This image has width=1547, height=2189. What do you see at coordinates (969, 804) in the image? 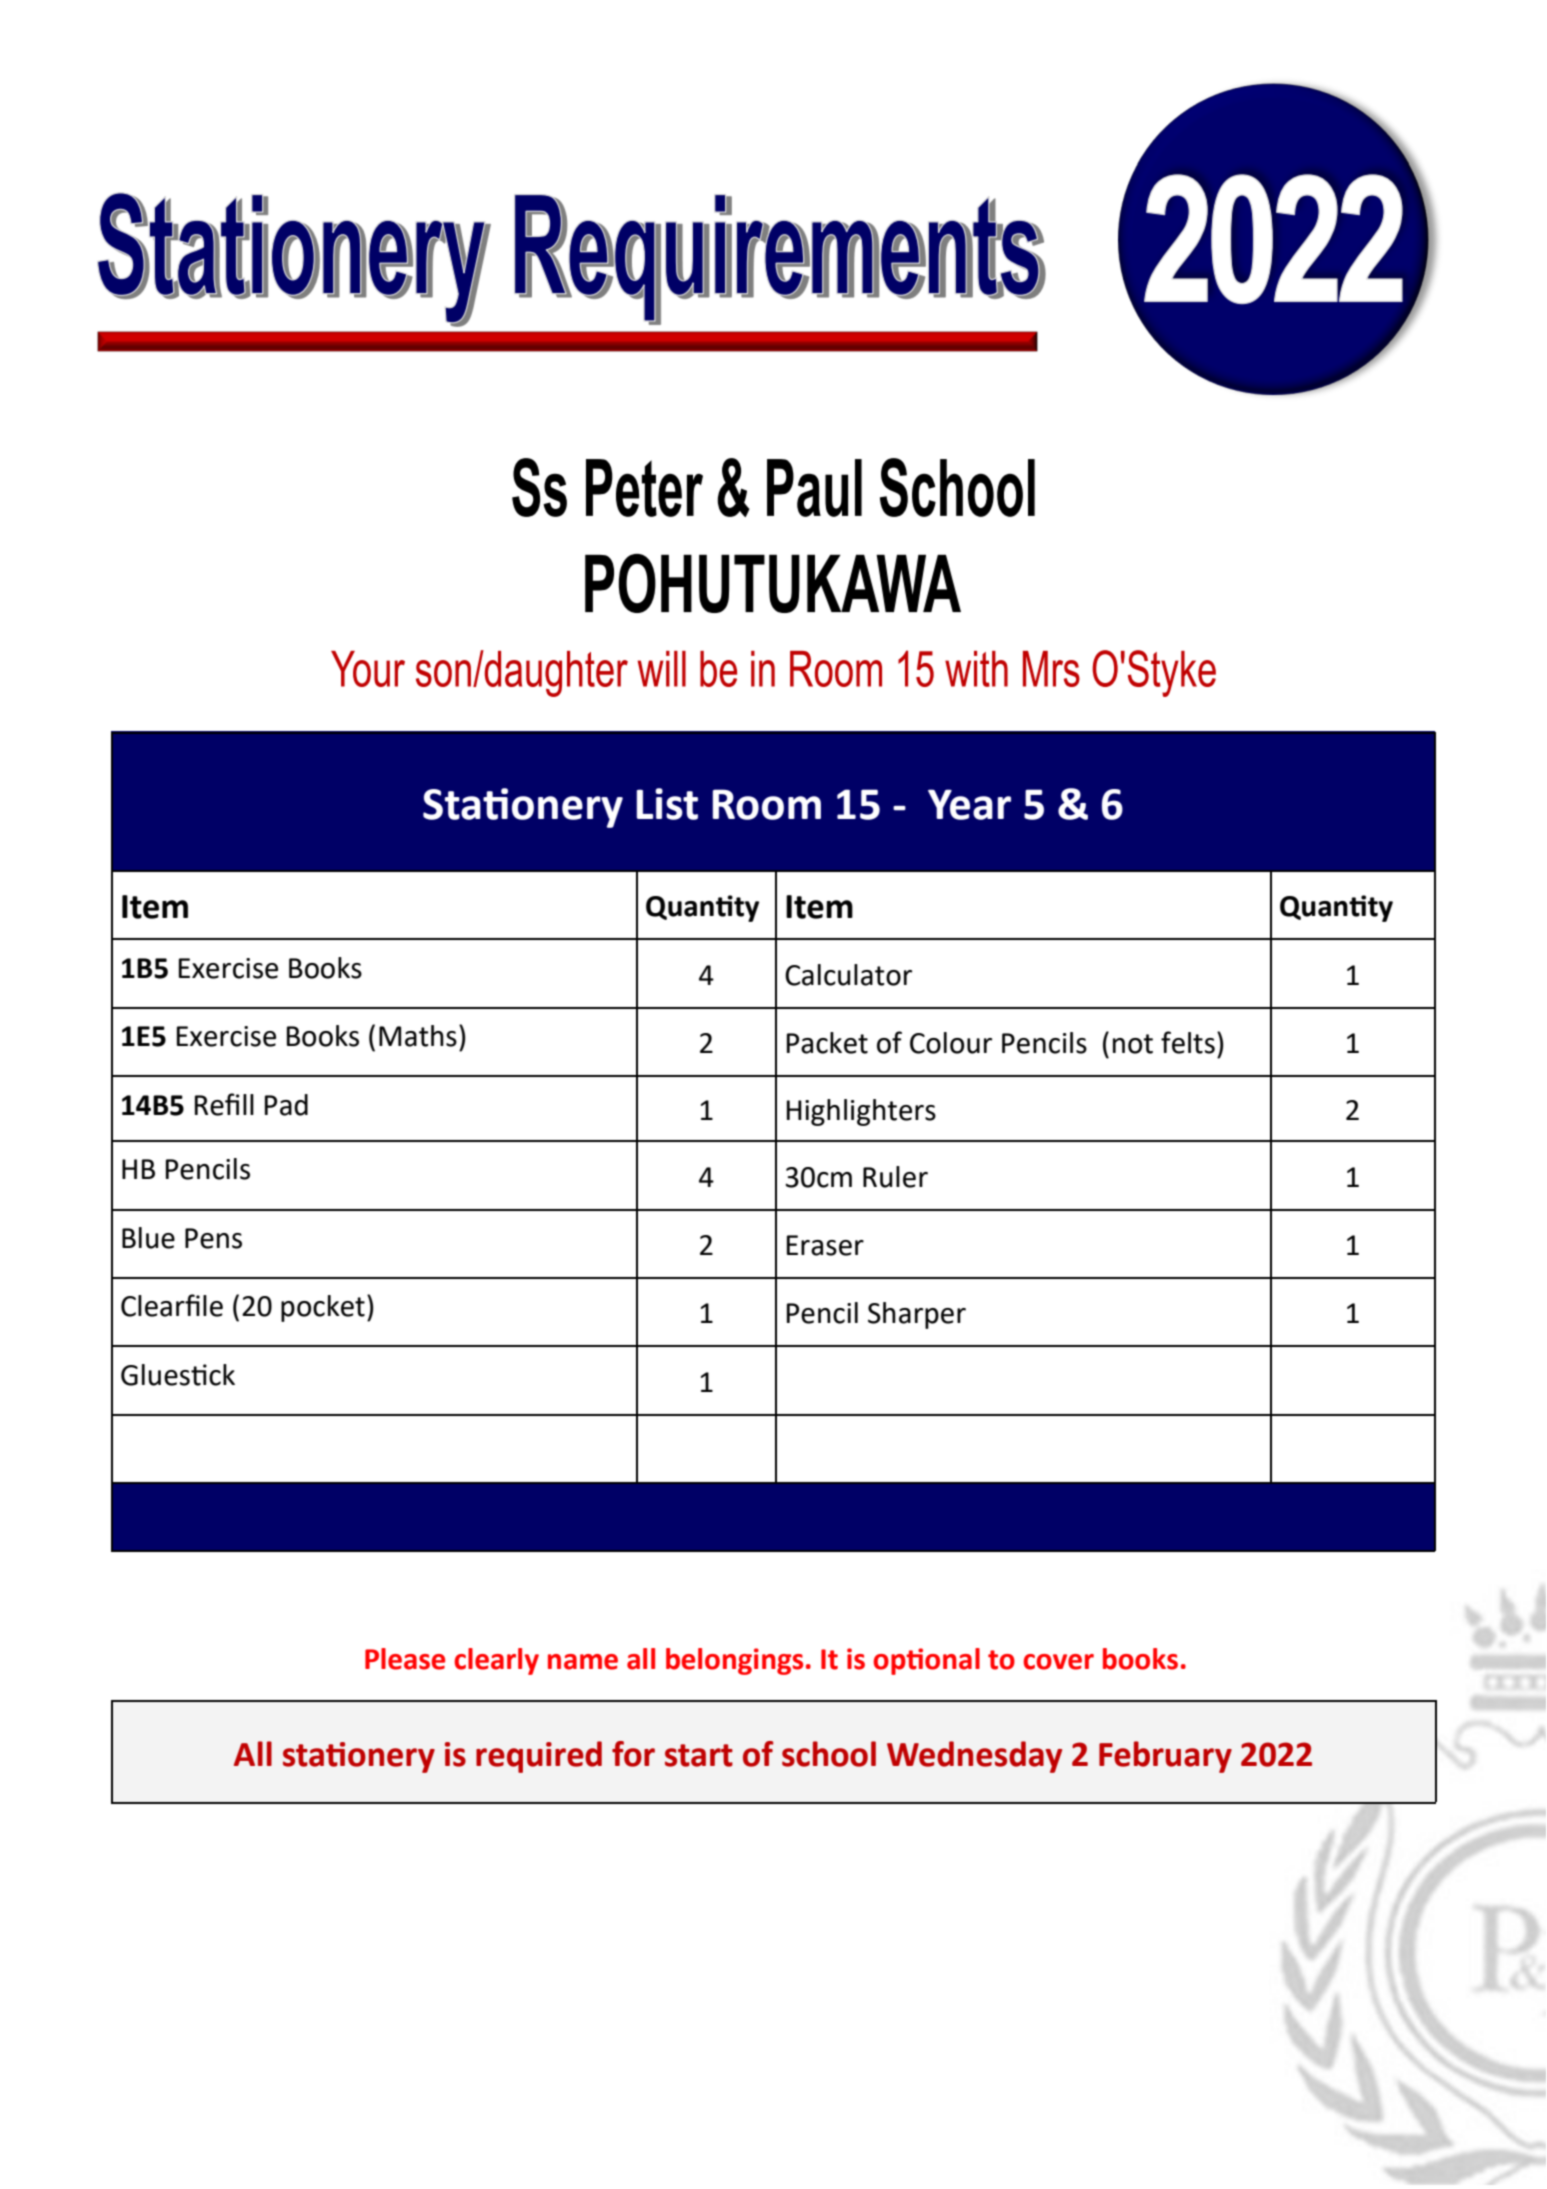
I see `Year` at bounding box center [969, 804].
